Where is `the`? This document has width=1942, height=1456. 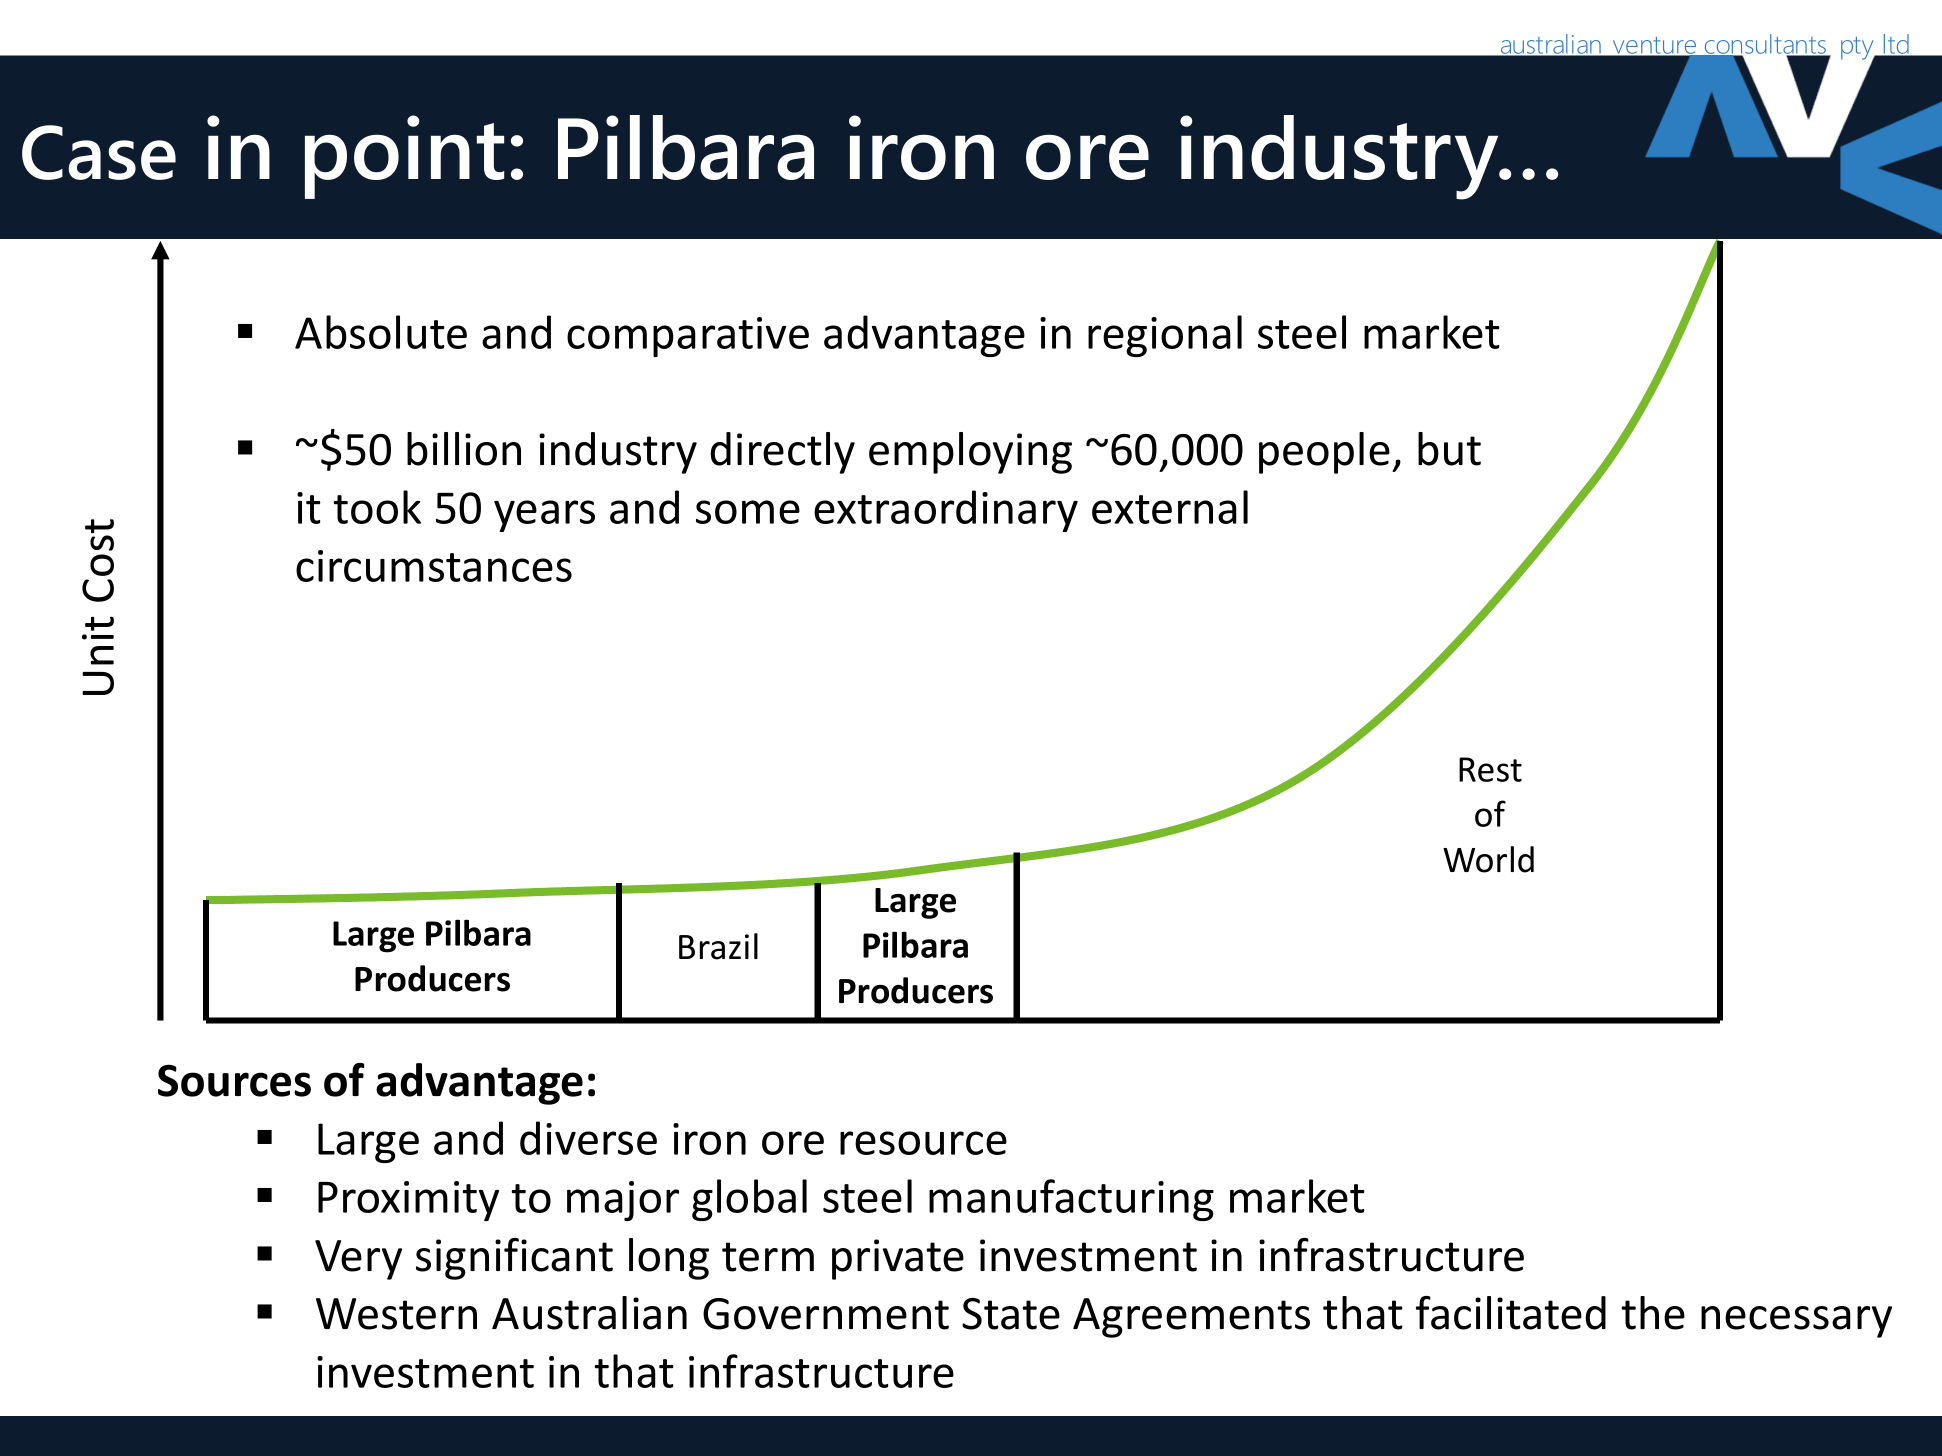
the is located at coordinates (1653, 1313).
